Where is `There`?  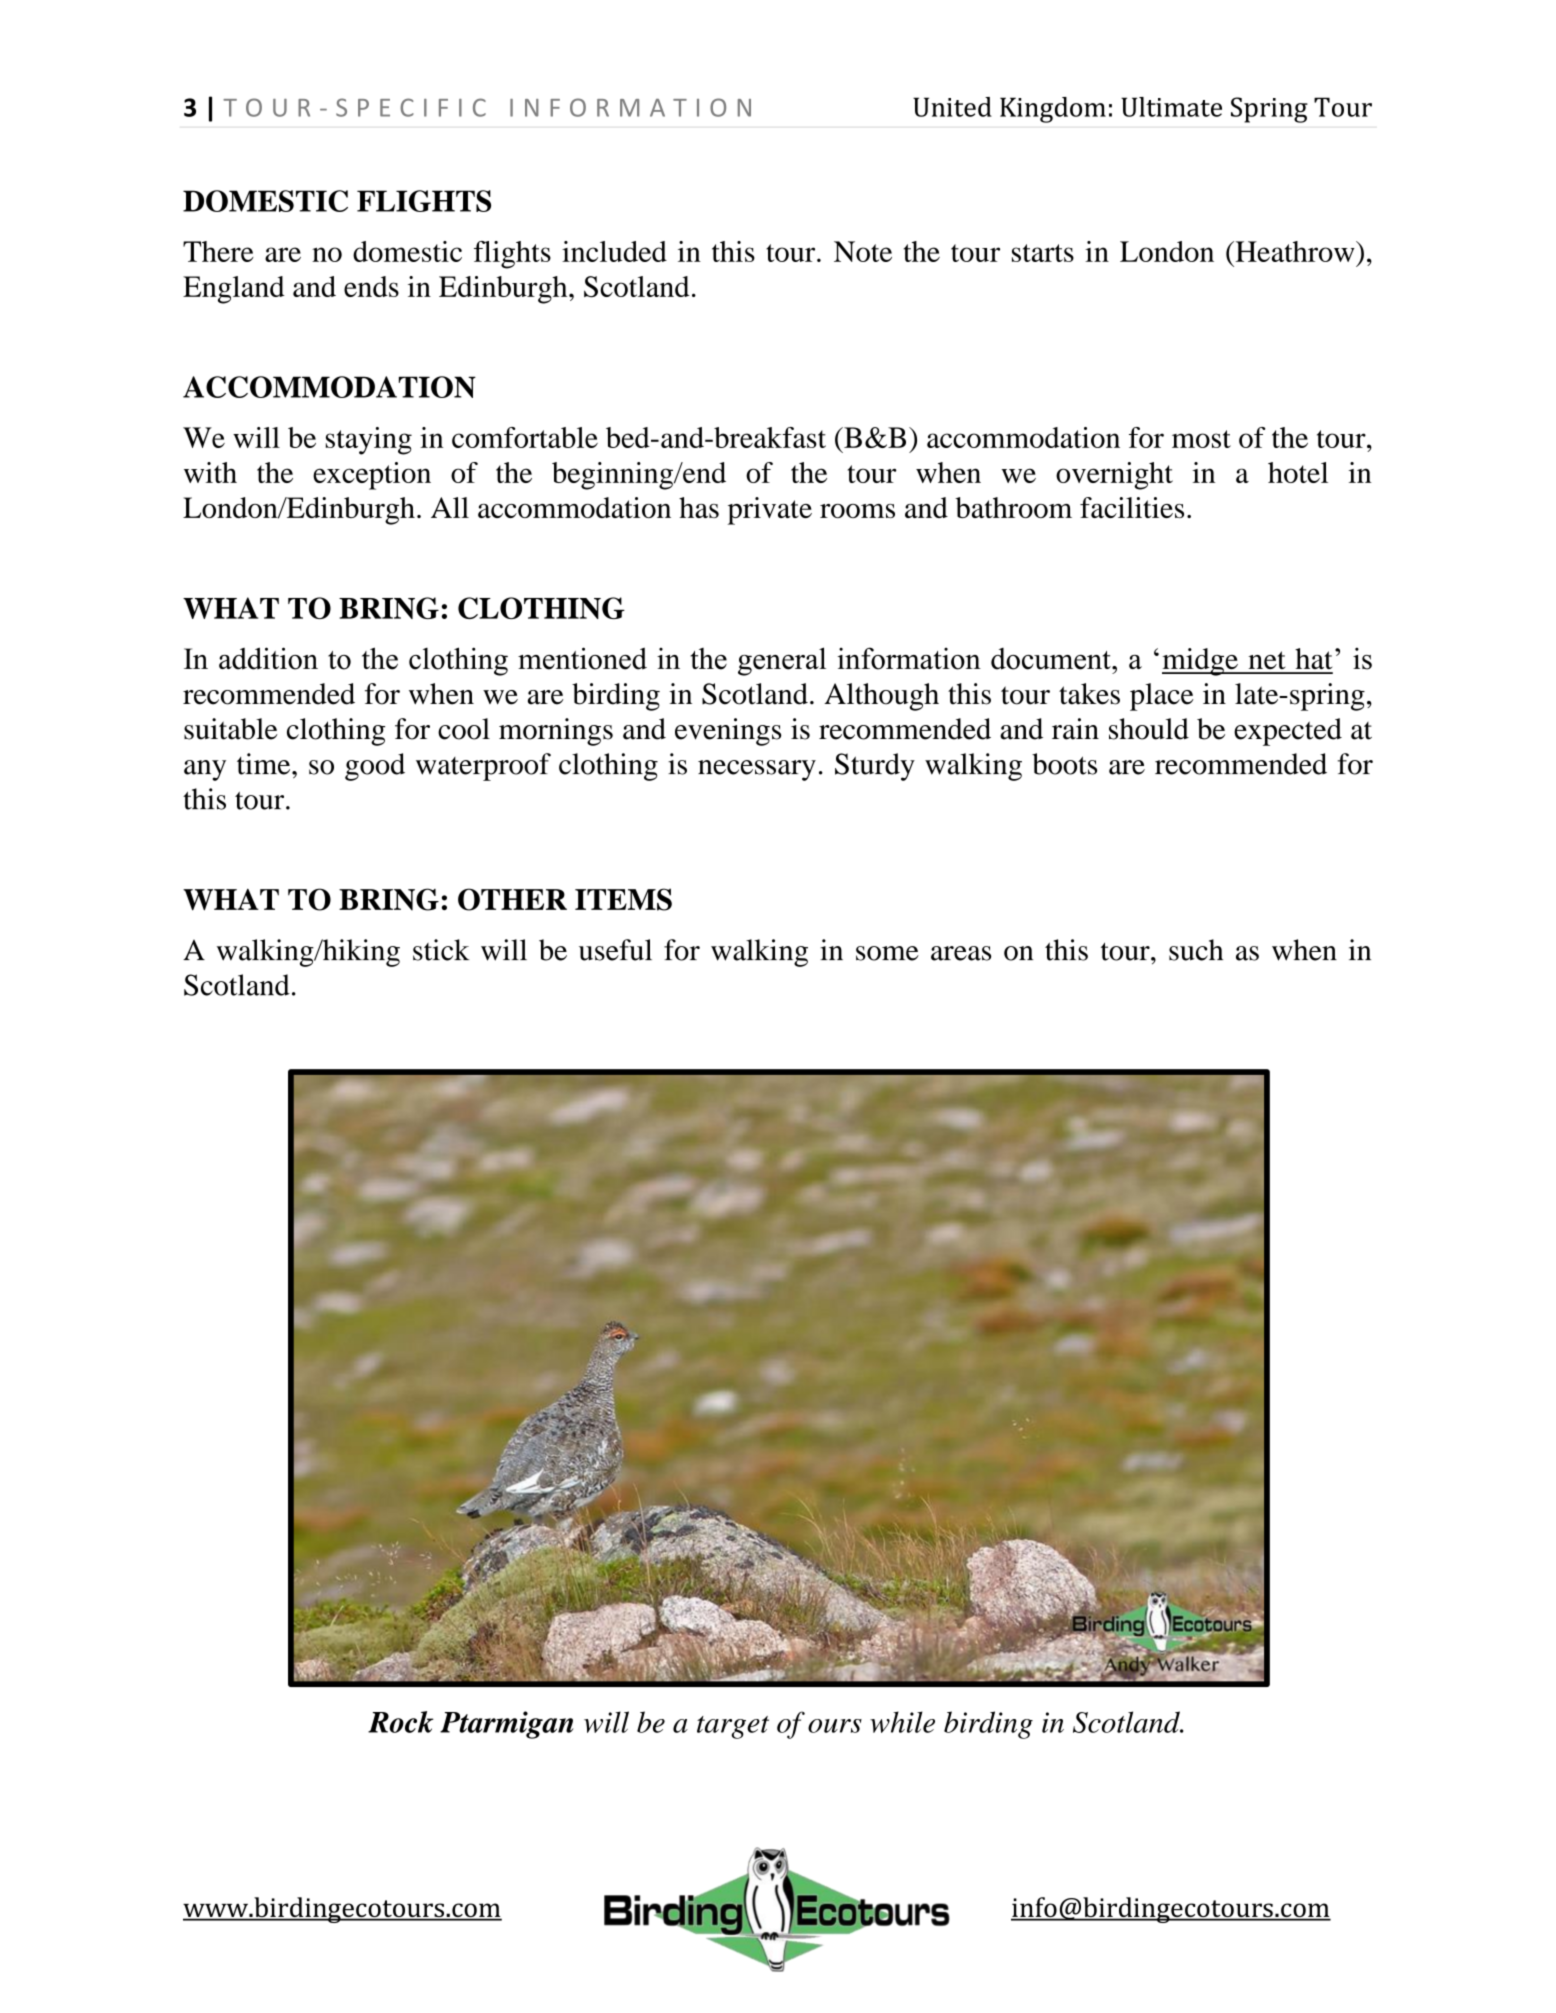
There is located at coordinates (218, 251).
